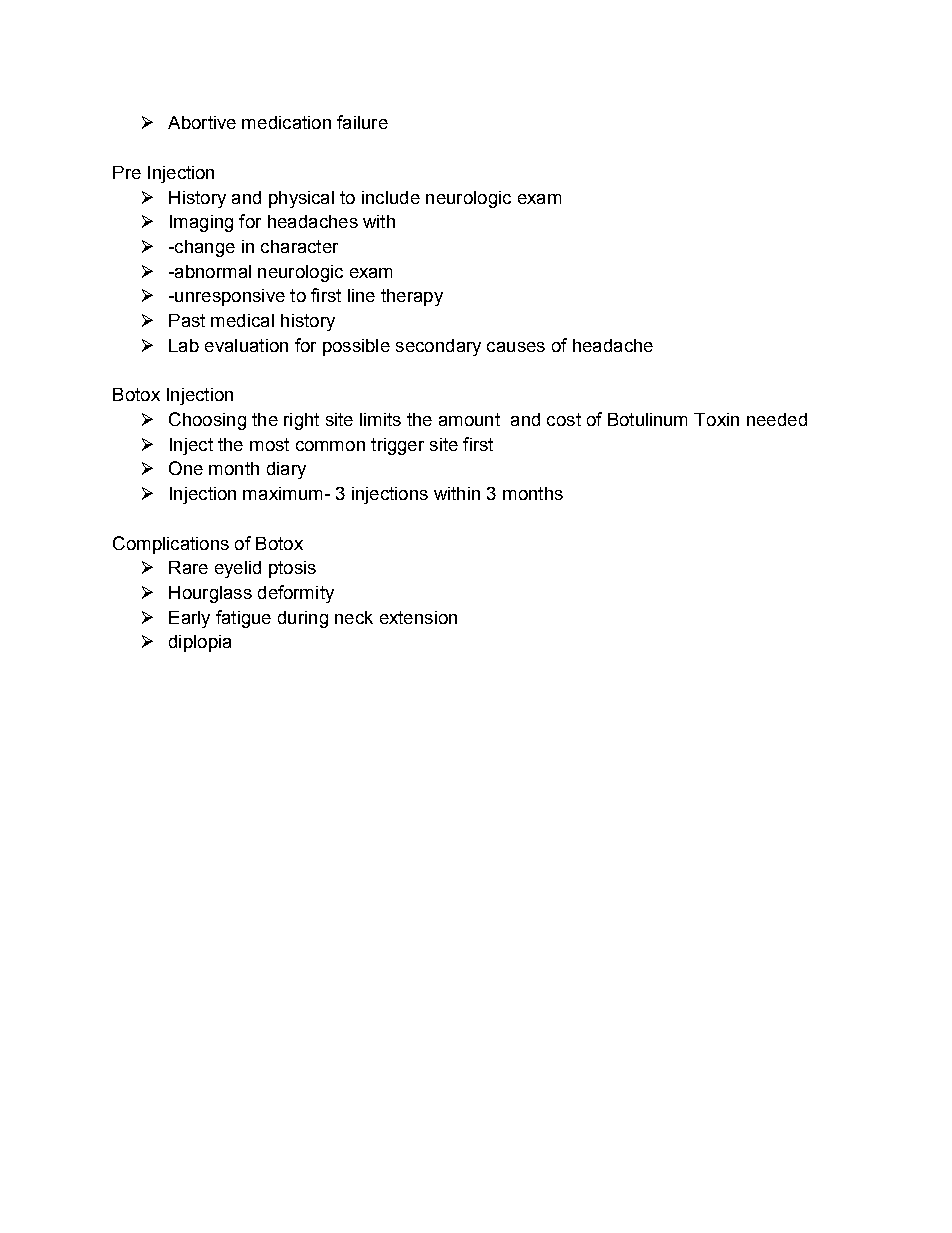 Image resolution: width=952 pixels, height=1233 pixels. What do you see at coordinates (438, 347) in the document?
I see `secondary` at bounding box center [438, 347].
